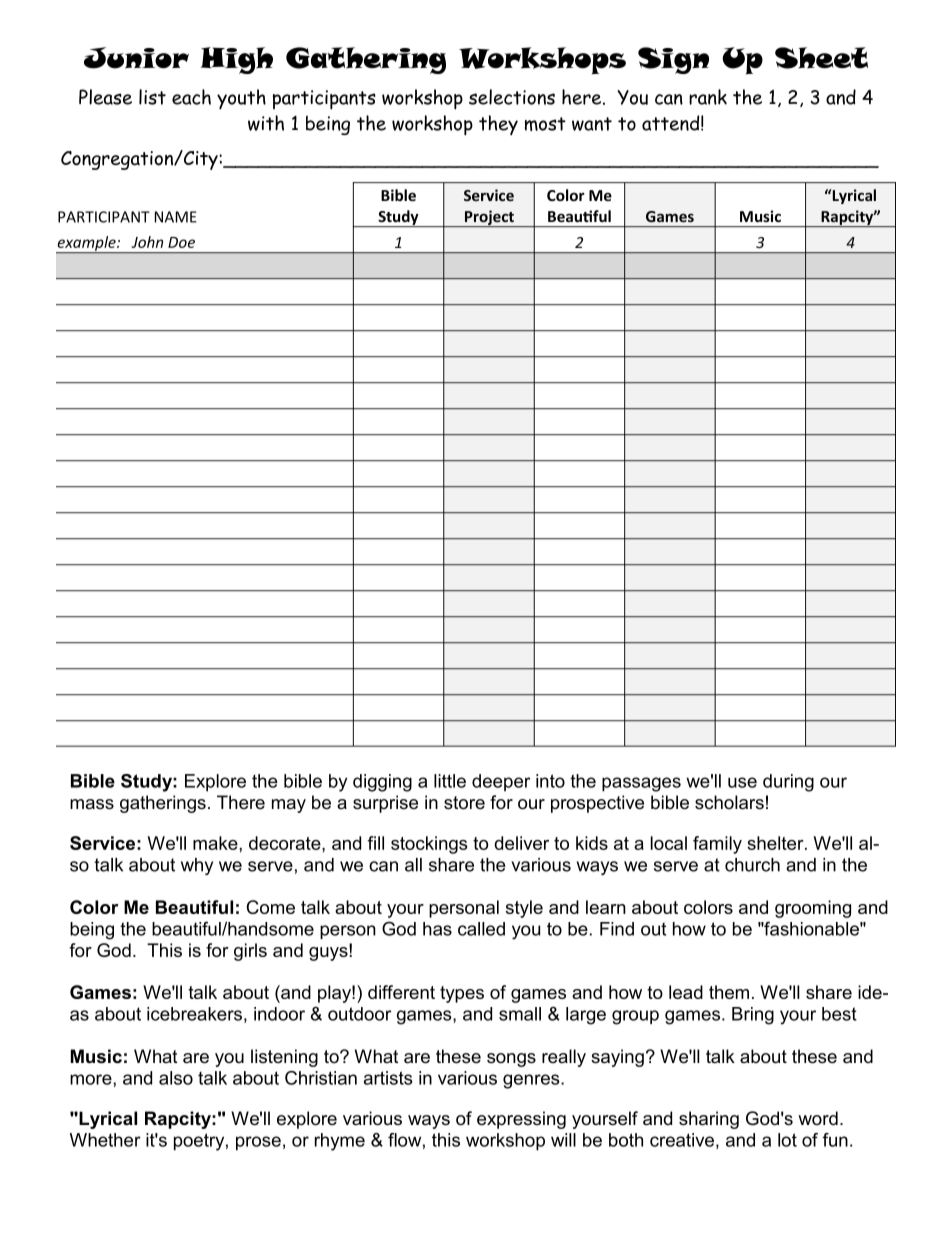 This image has width=952, height=1233. Describe the element at coordinates (489, 218) in the image. I see `Project` at that location.
